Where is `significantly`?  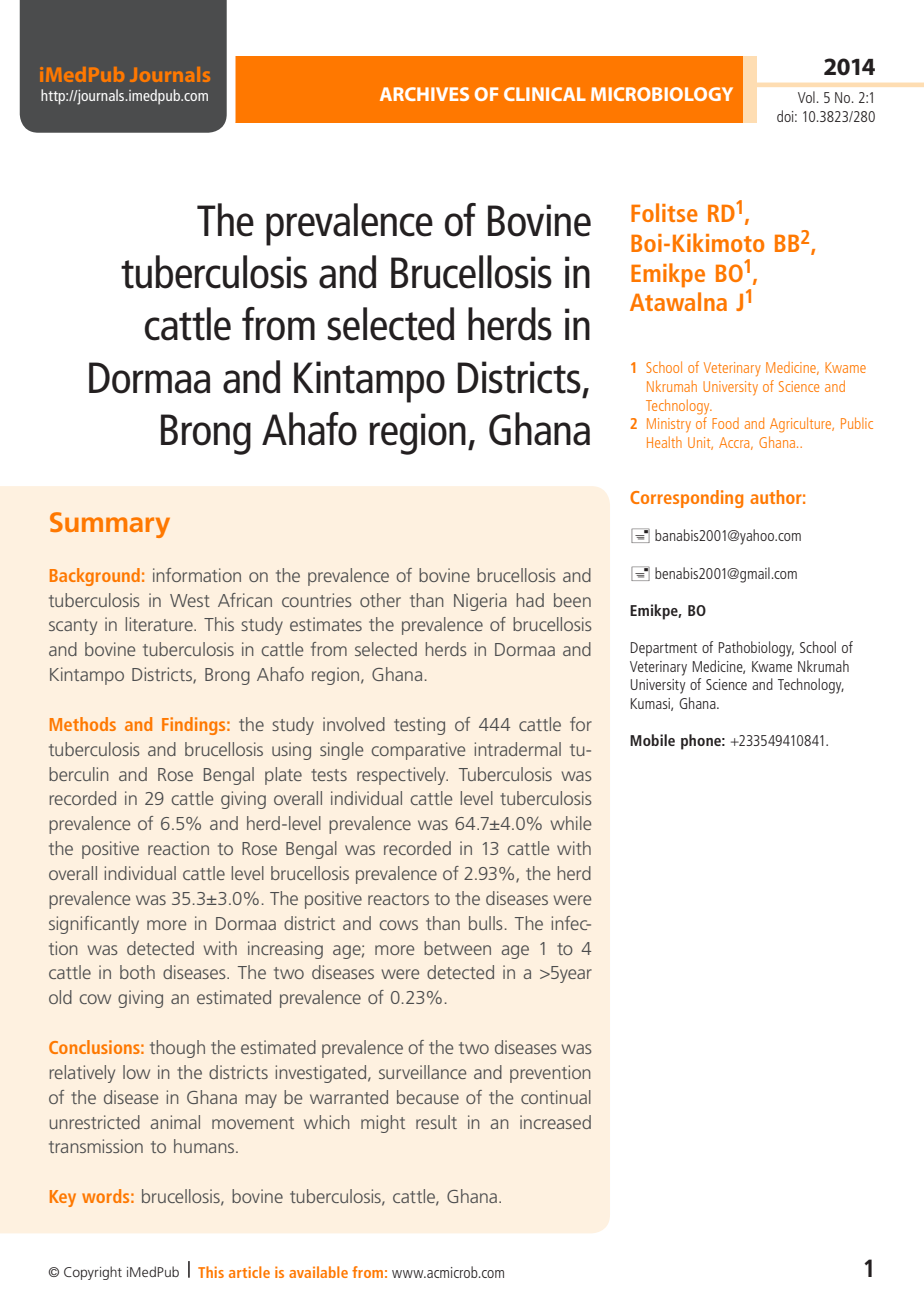
significantly is located at coordinates (94, 925).
